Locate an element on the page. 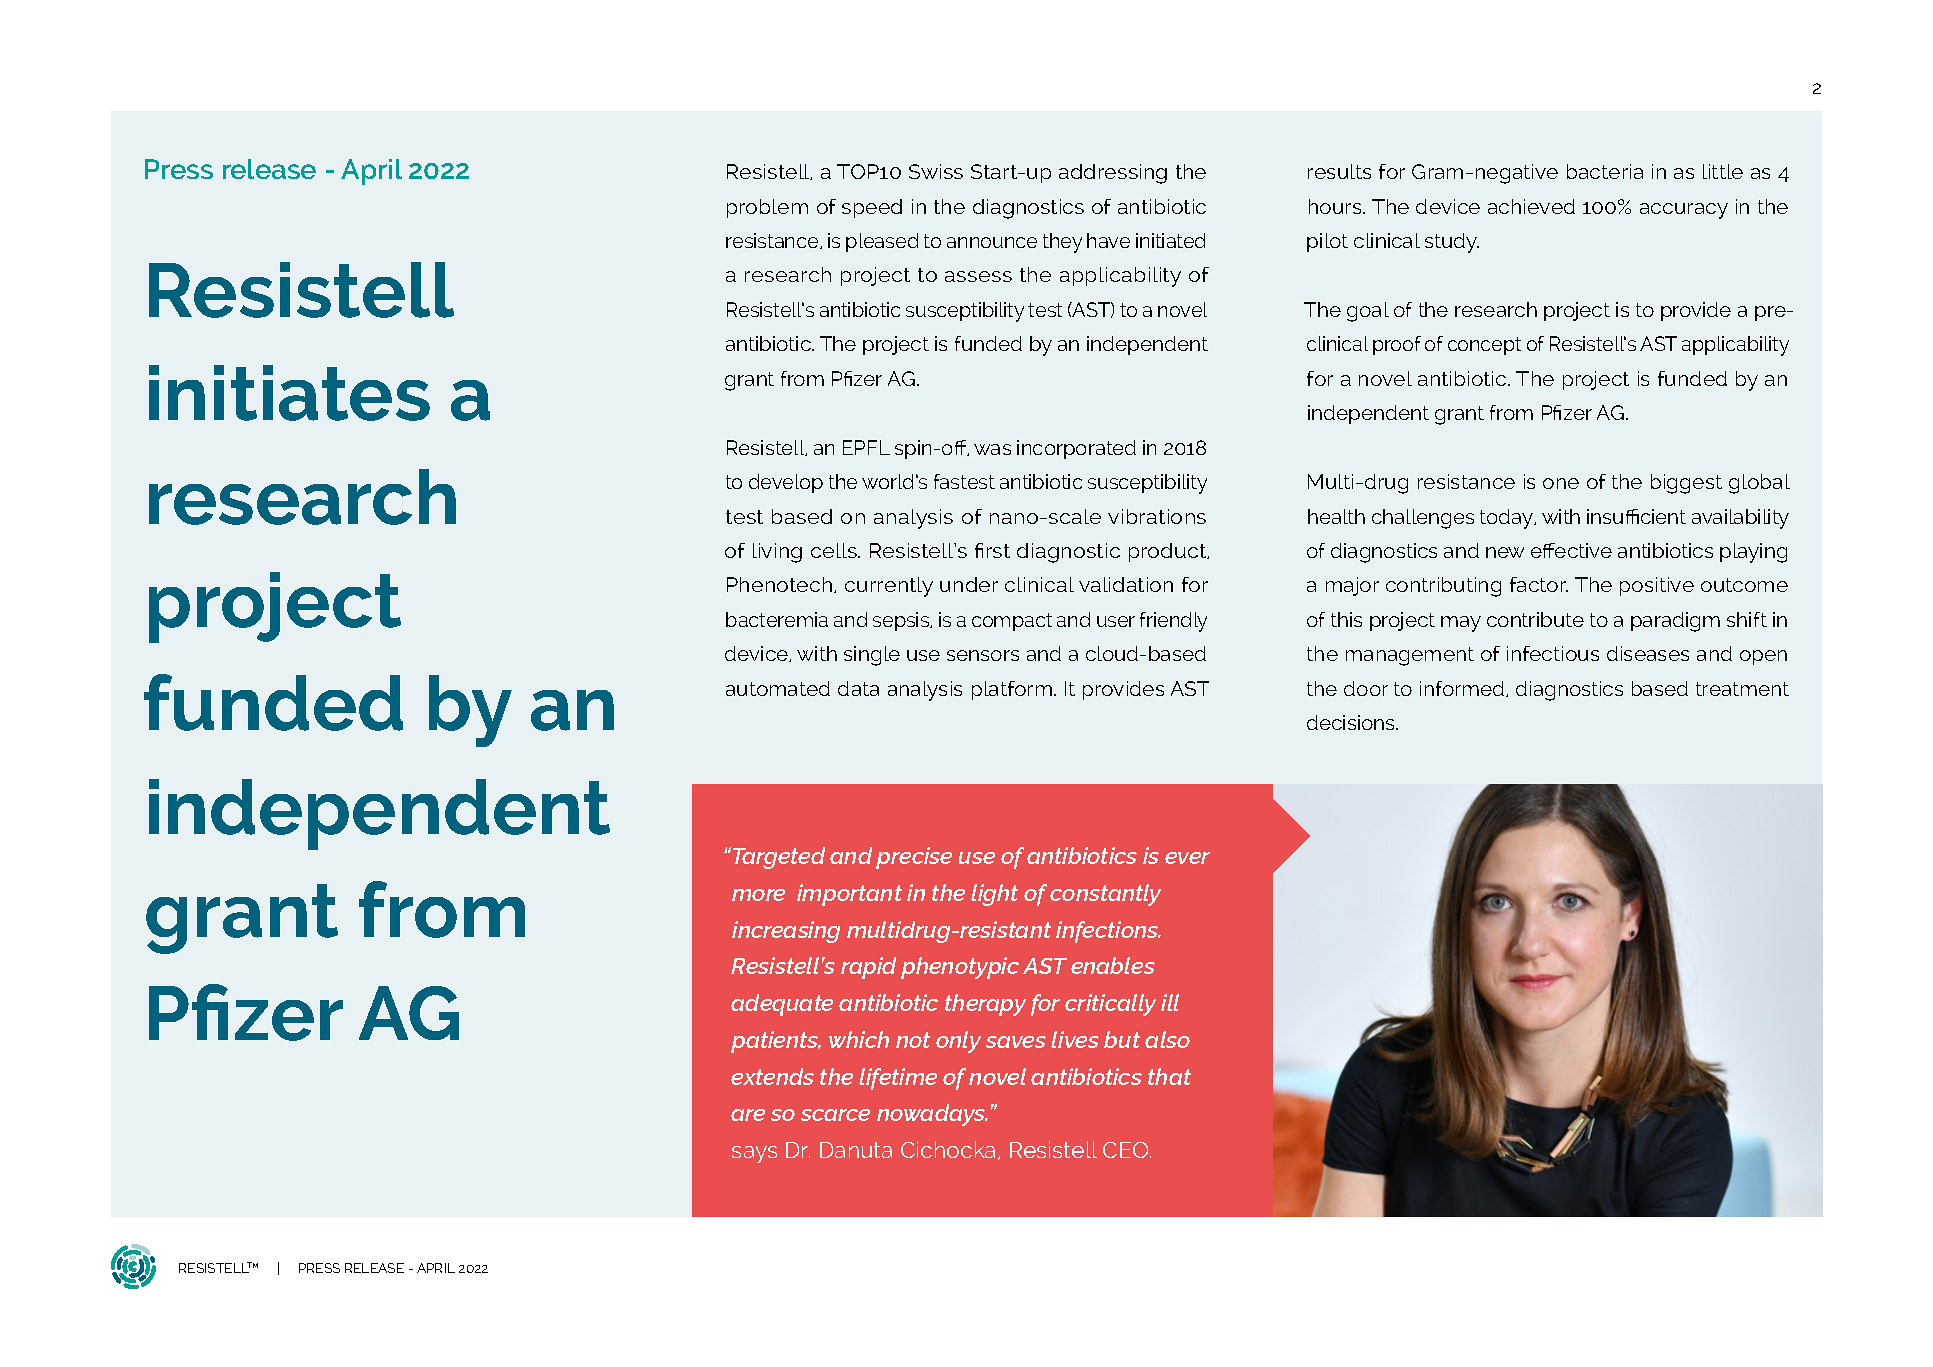  addressing is located at coordinates (1113, 174).
